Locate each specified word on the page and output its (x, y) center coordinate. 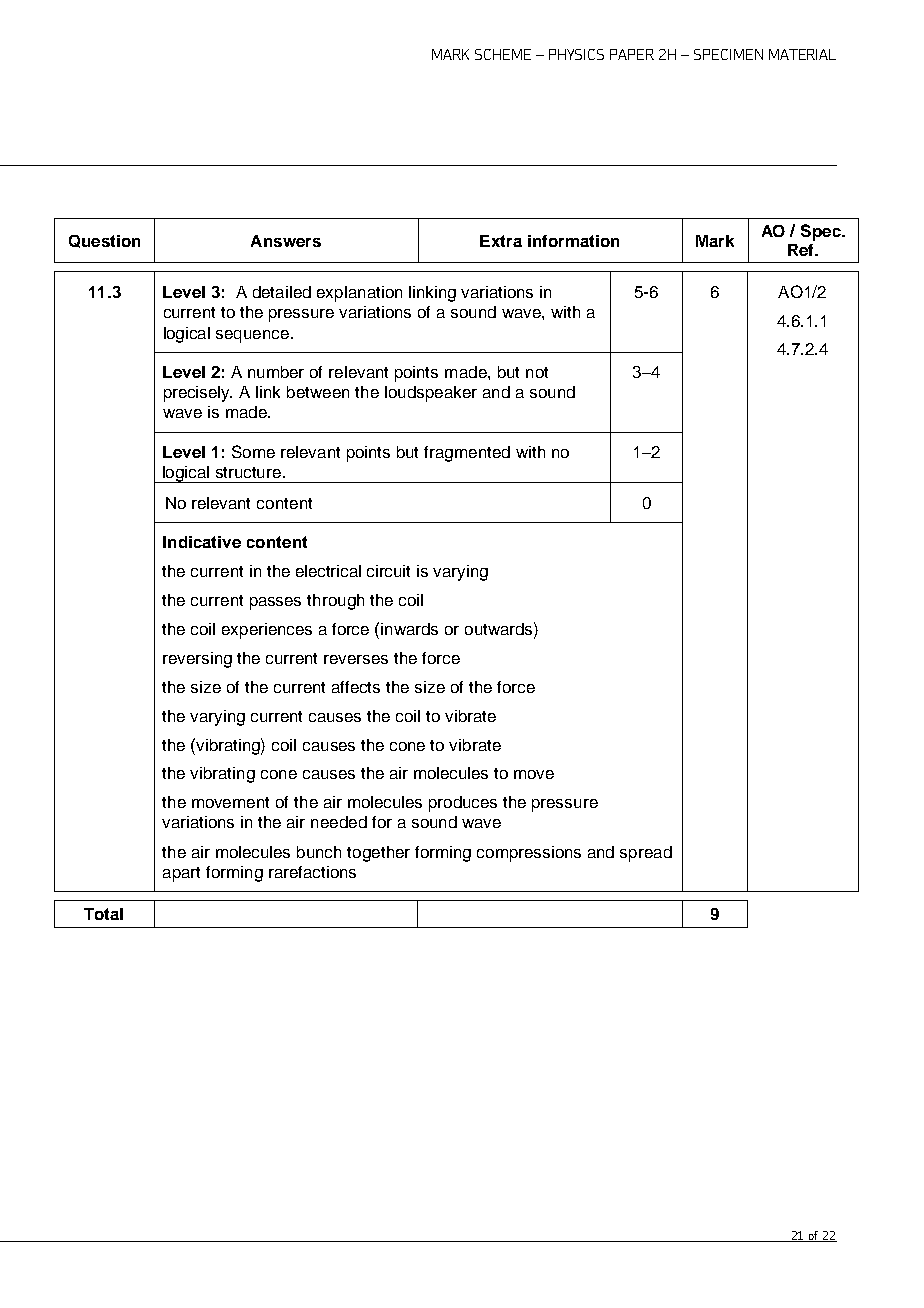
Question (104, 241)
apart (181, 874)
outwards (500, 628)
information (573, 241)
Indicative (202, 542)
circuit (388, 571)
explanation (359, 294)
